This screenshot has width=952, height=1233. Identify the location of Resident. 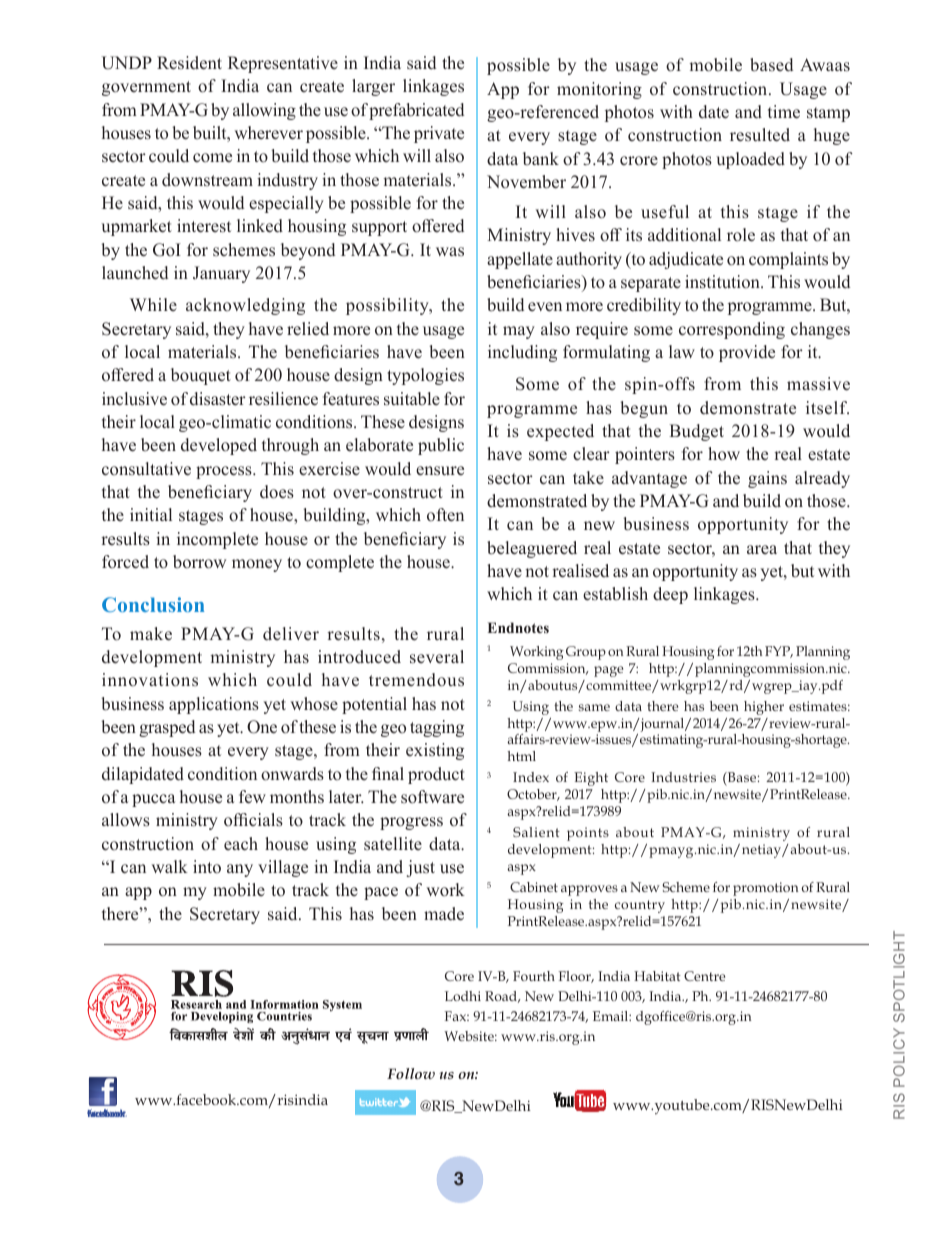
(189, 63).
